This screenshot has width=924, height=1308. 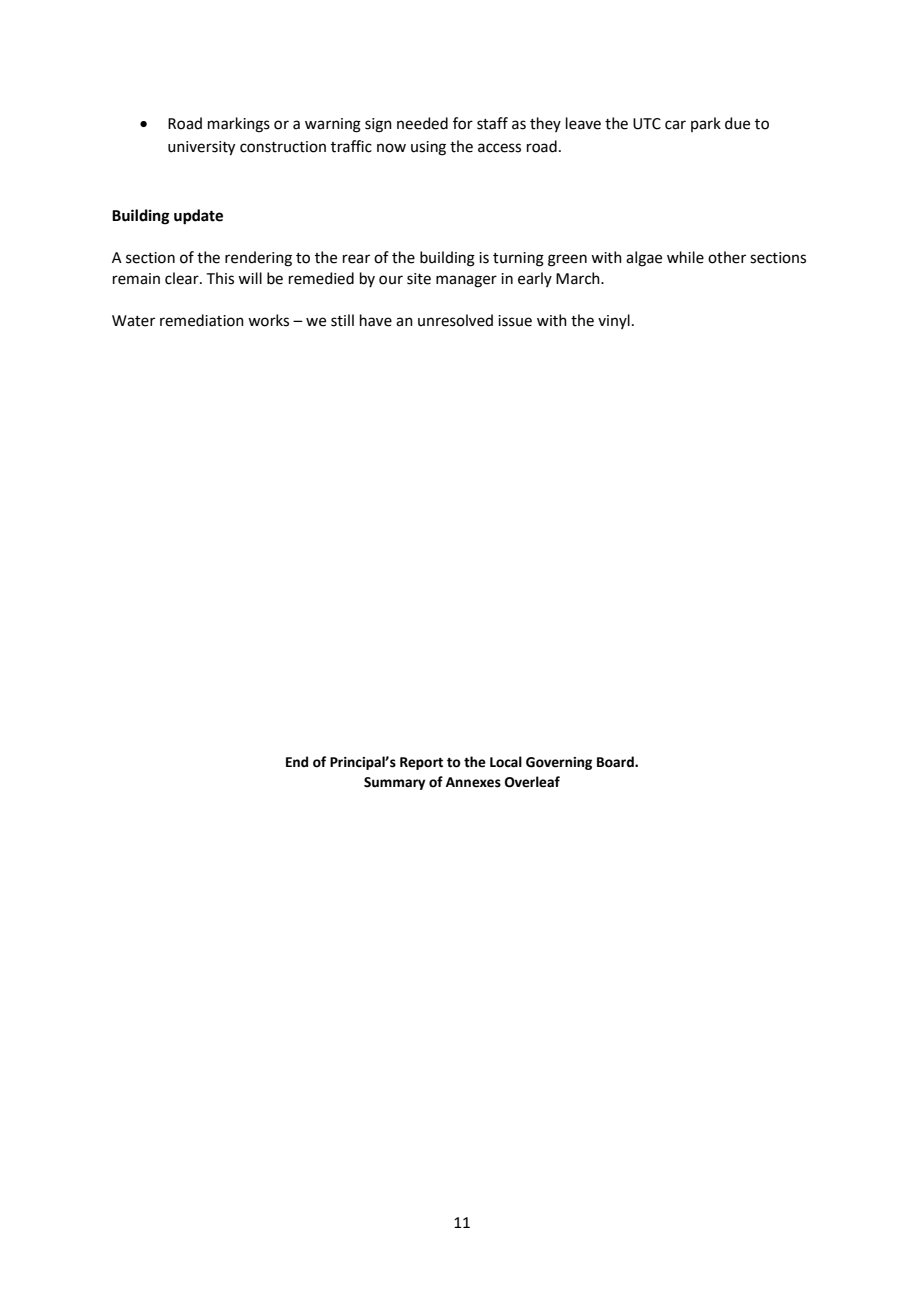 I want to click on Summary, so click(x=394, y=783).
